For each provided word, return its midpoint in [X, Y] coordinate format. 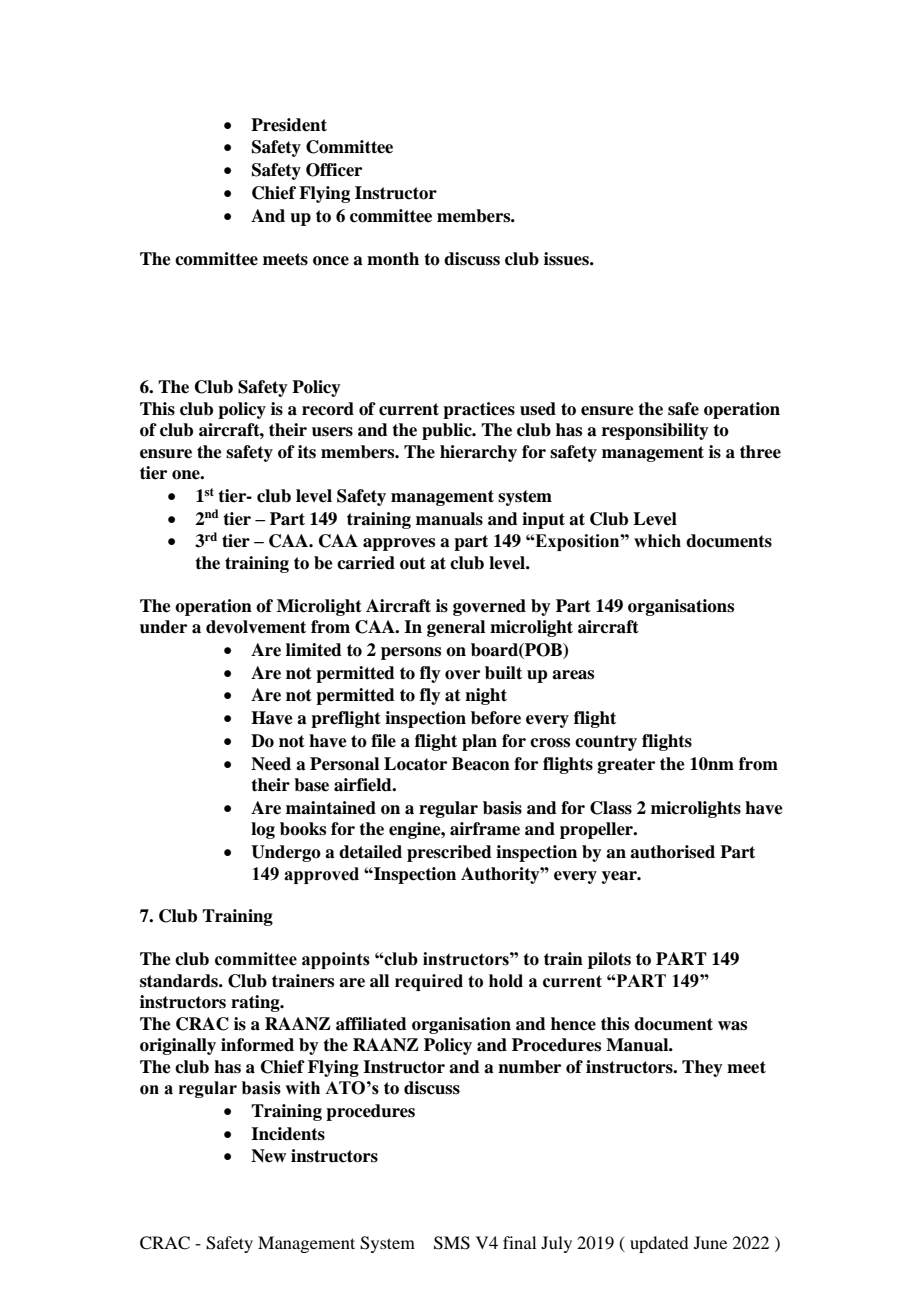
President [289, 125]
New [268, 1156]
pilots [609, 960]
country [606, 743]
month [393, 259]
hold [506, 981]
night [486, 696]
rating [256, 1003]
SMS [452, 1243]
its [307, 452]
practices [479, 410]
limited [314, 650]
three [760, 452]
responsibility [655, 431]
